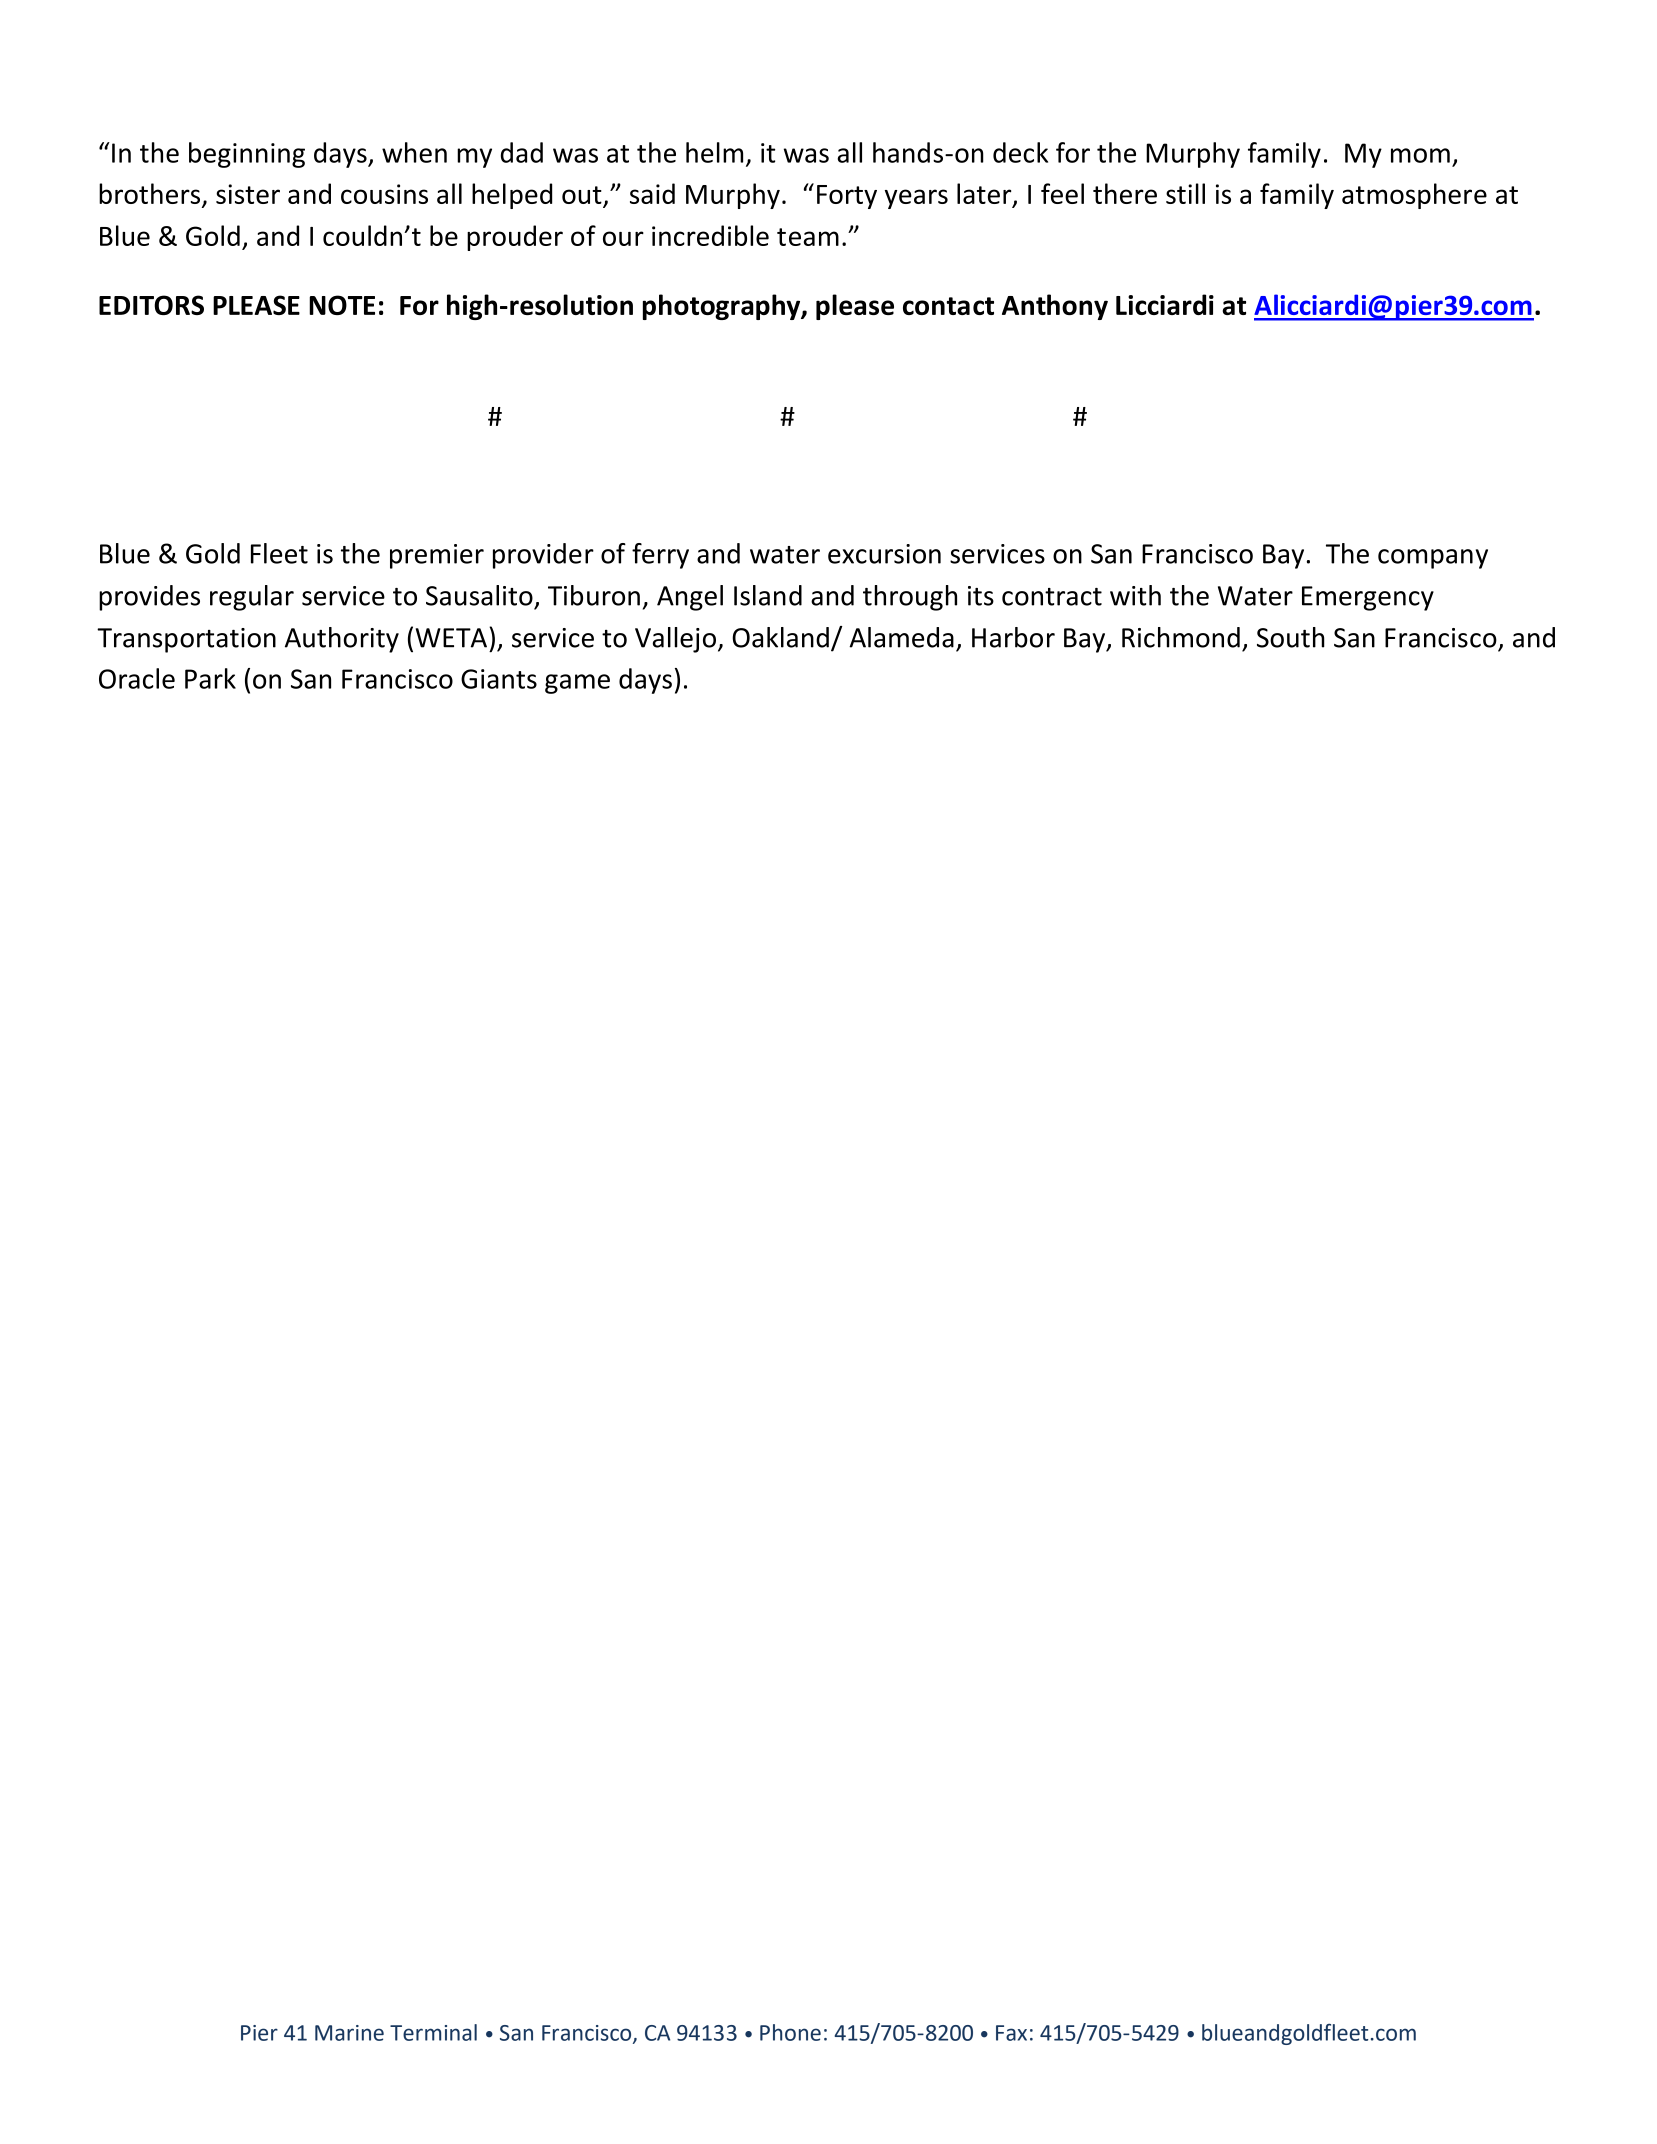 Image resolution: width=1657 pixels, height=2144 pixels. Describe the element at coordinates (349, 2033) in the image. I see `Marine` at that location.
